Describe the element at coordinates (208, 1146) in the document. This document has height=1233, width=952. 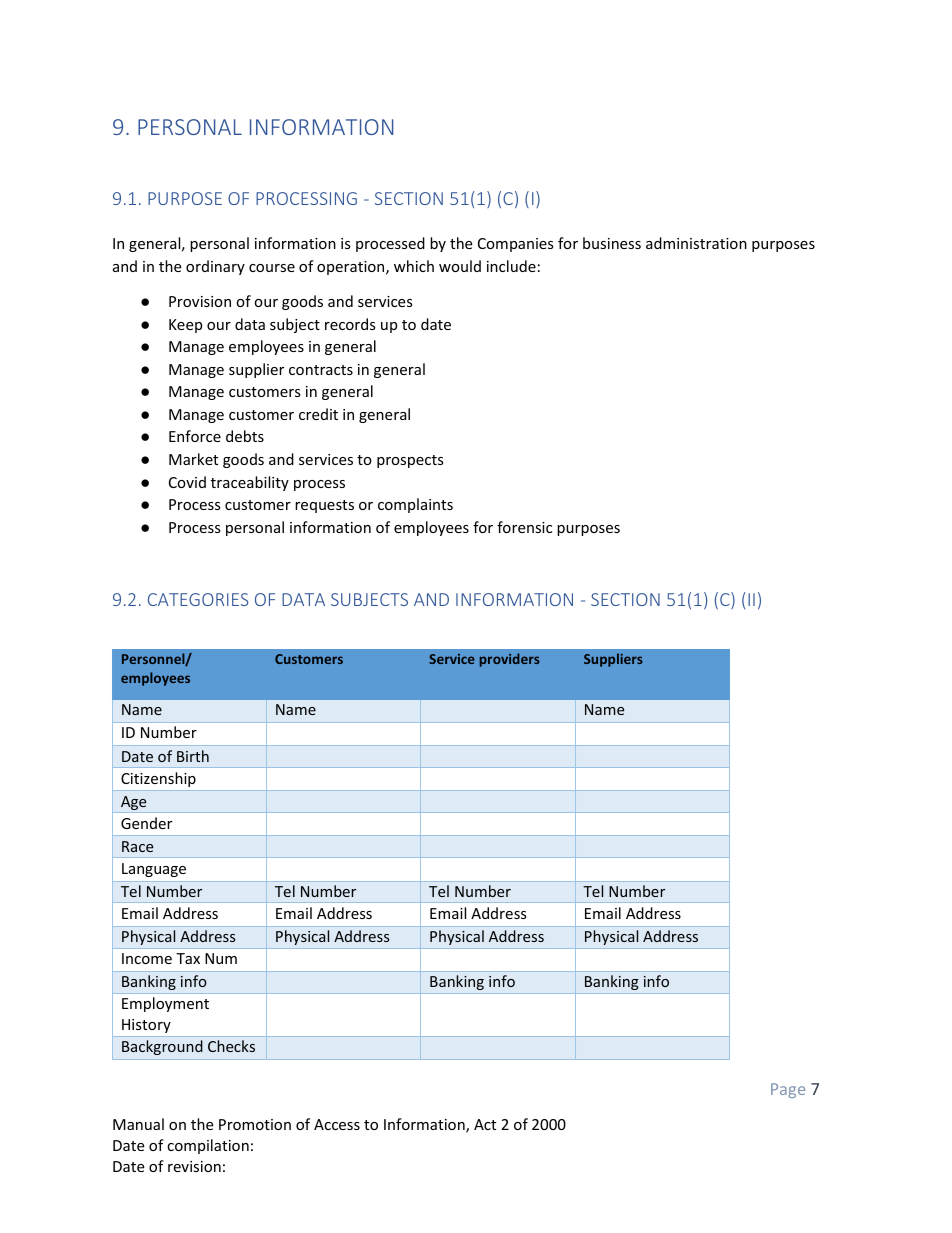
I see `compilation` at that location.
